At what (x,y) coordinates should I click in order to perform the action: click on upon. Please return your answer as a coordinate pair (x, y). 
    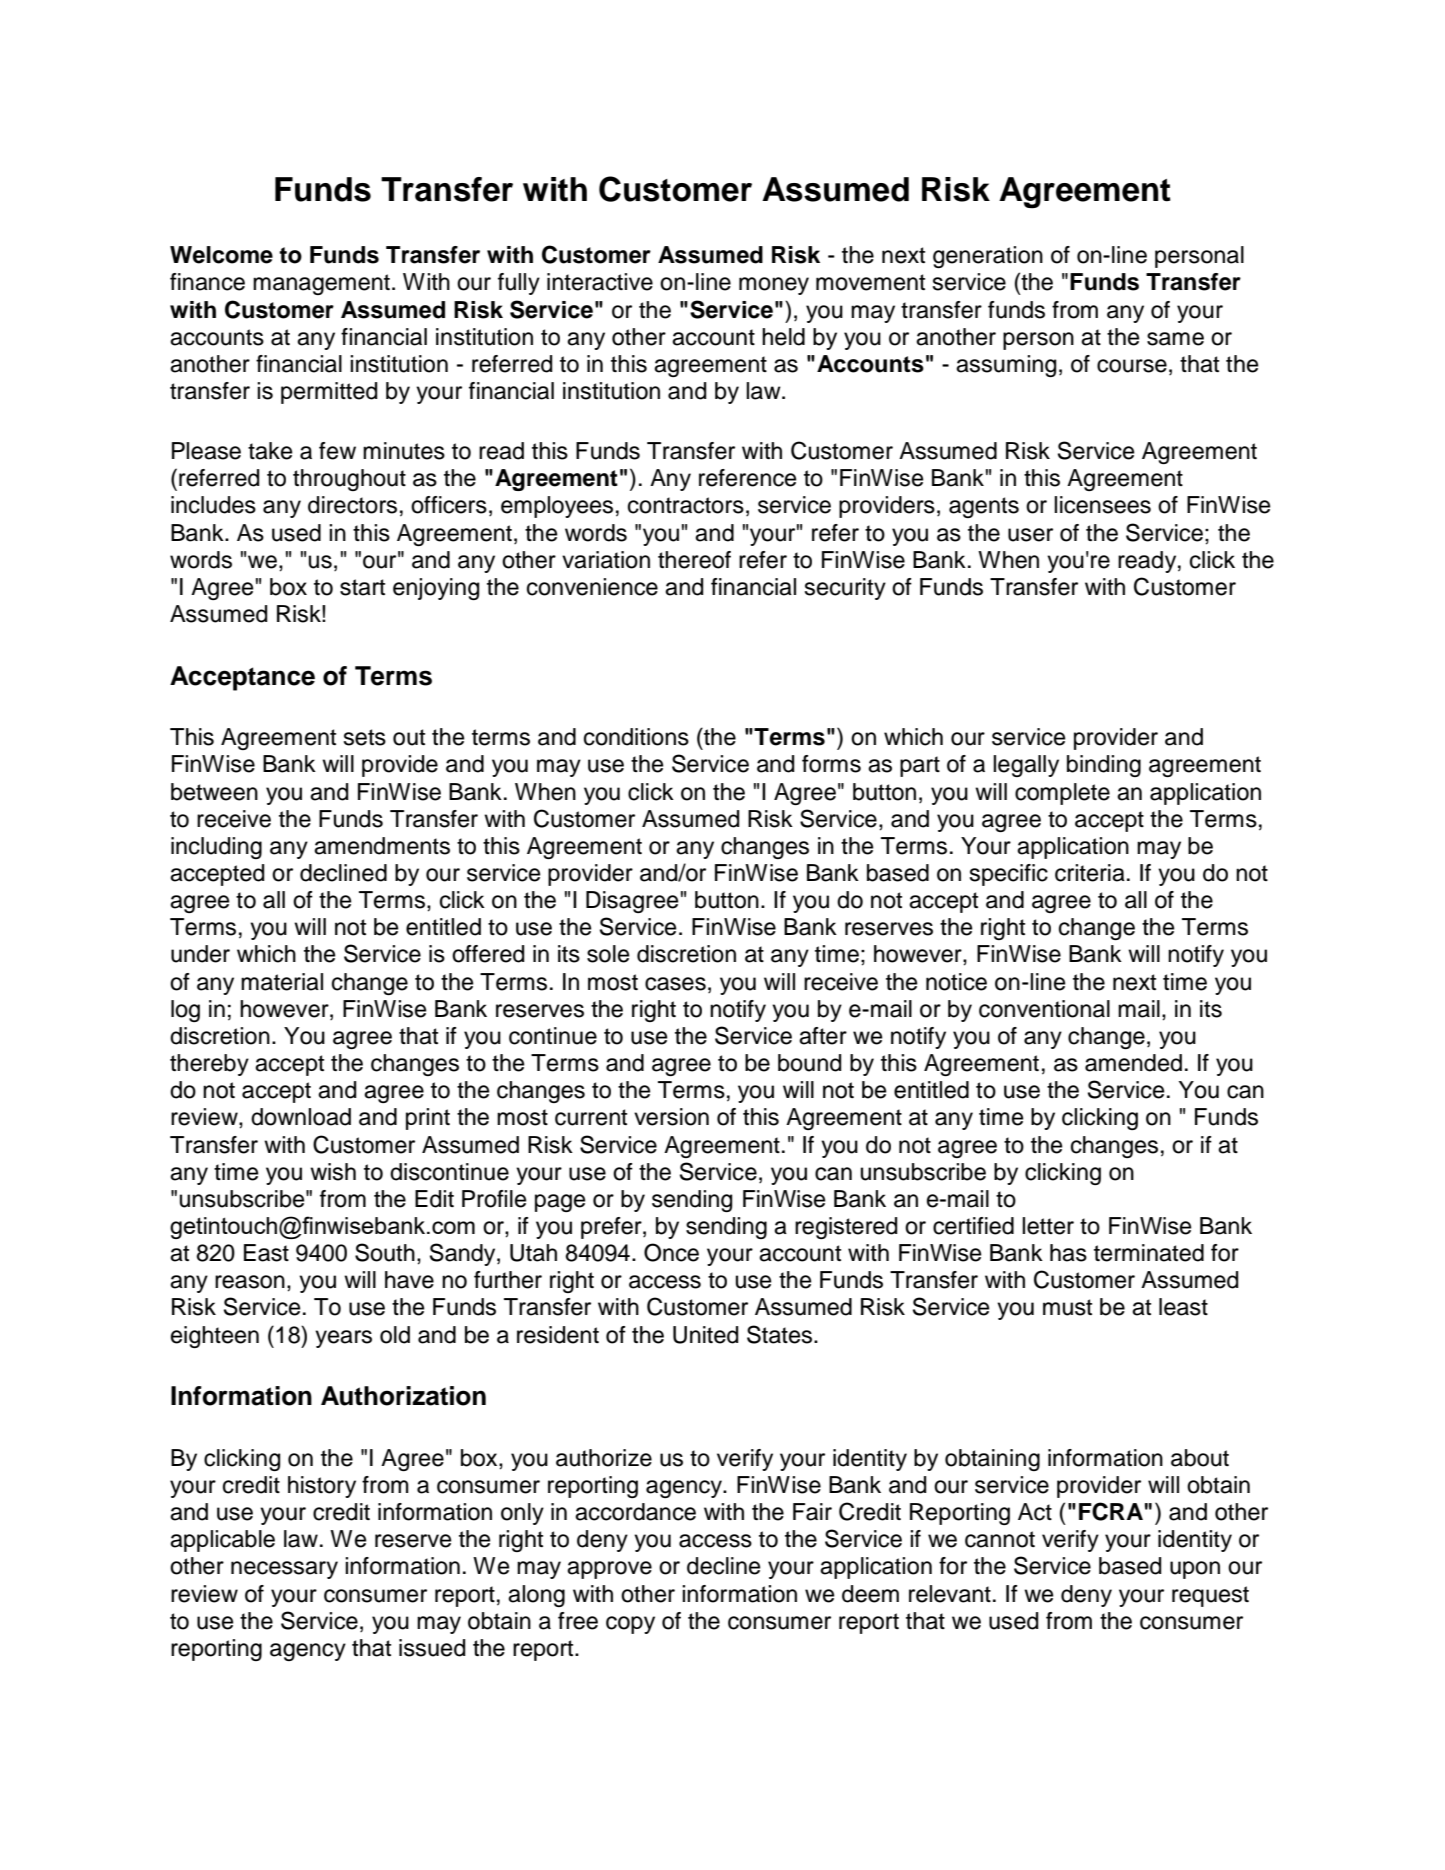
    Looking at the image, I should click on (1195, 1570).
